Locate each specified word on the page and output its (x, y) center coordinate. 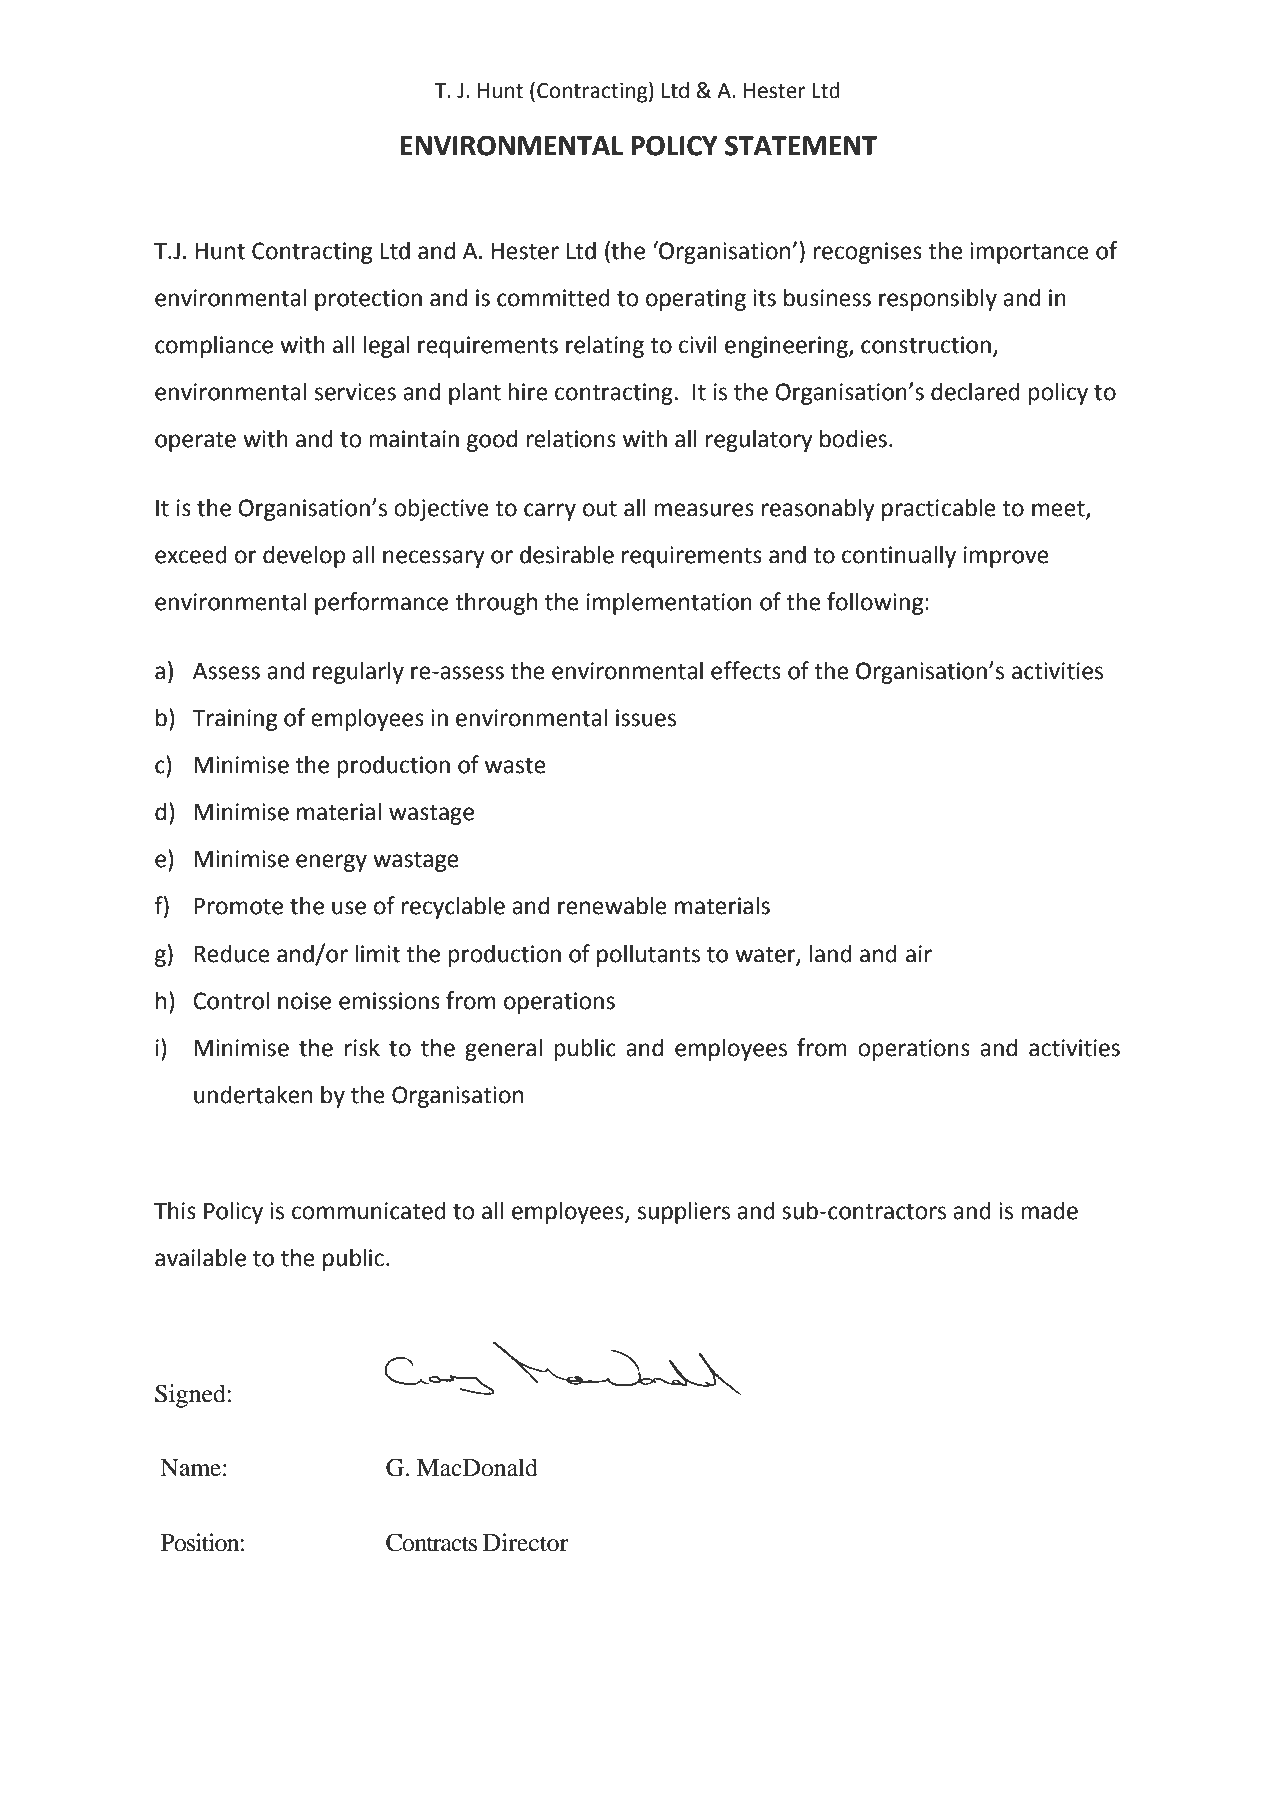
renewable (612, 905)
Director (526, 1542)
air (919, 954)
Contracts (431, 1542)
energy (331, 863)
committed (553, 297)
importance (1029, 253)
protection (368, 300)
